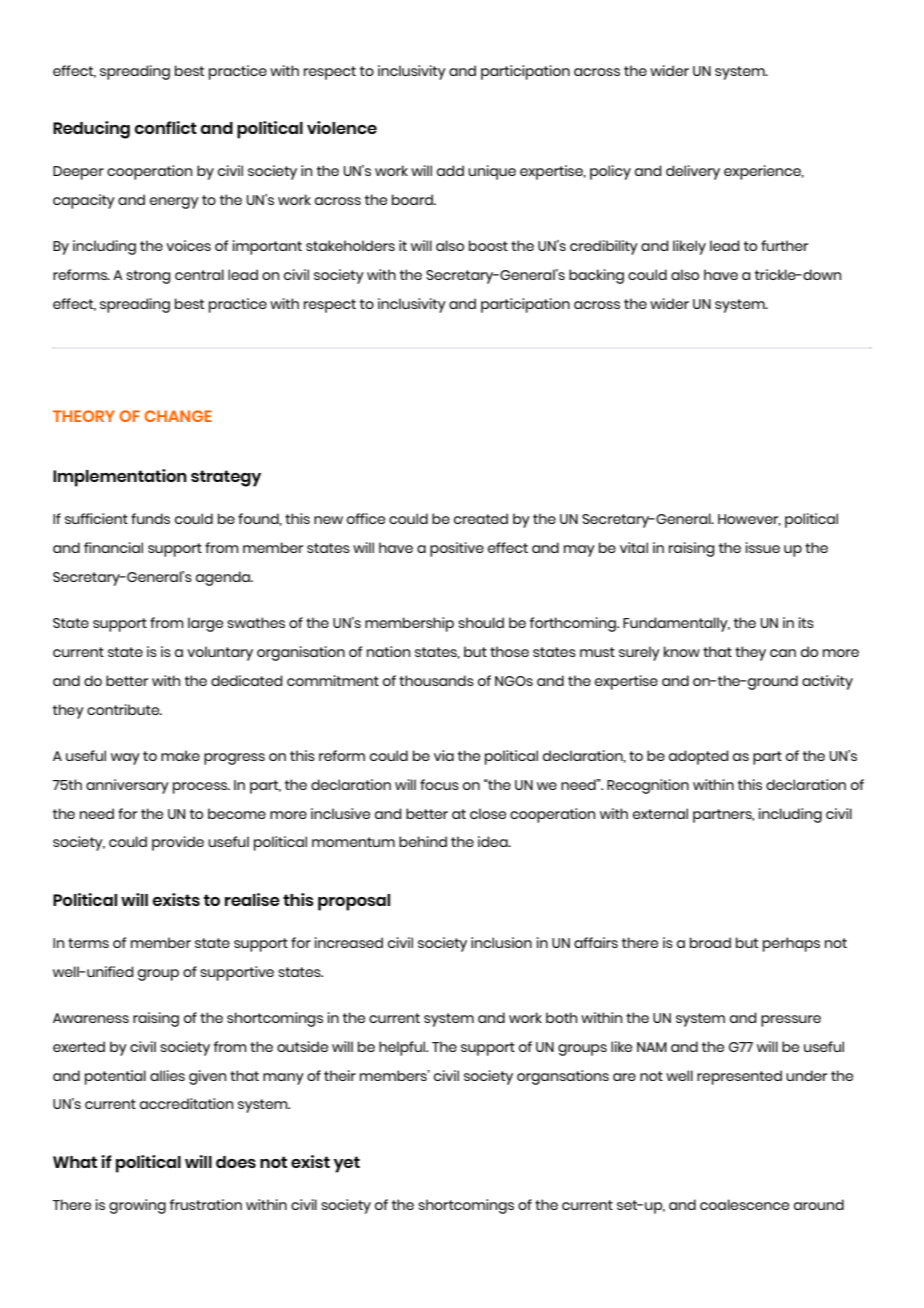  I want to click on delivery, so click(693, 172).
